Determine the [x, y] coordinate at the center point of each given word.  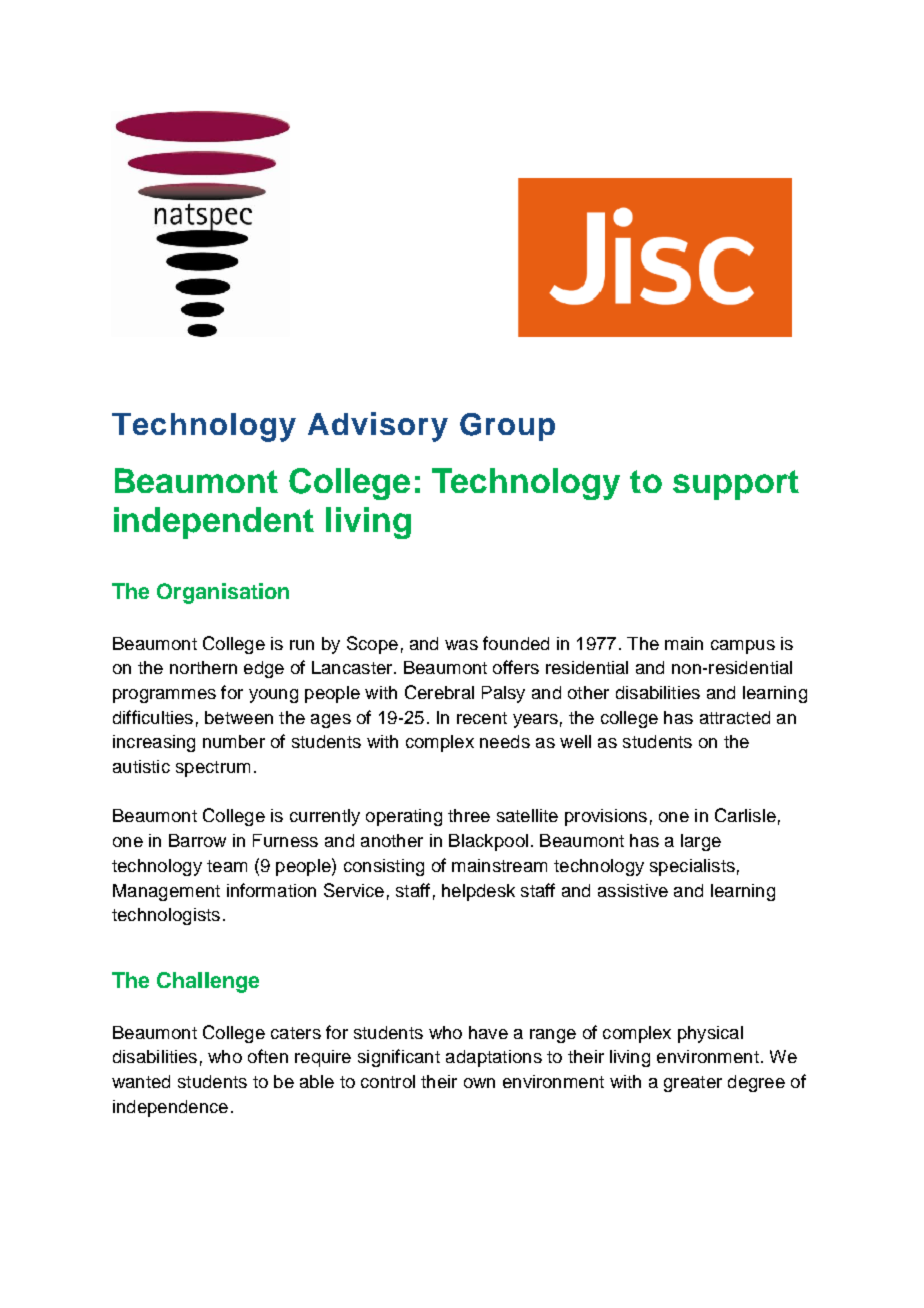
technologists [166, 916]
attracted [735, 717]
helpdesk [478, 892]
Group [507, 427]
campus [743, 647]
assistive [633, 890]
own [479, 1083]
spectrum [213, 769]
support [736, 485]
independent [214, 523]
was [461, 645]
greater [693, 1084]
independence [170, 1108]
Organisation [223, 593]
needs [505, 741]
